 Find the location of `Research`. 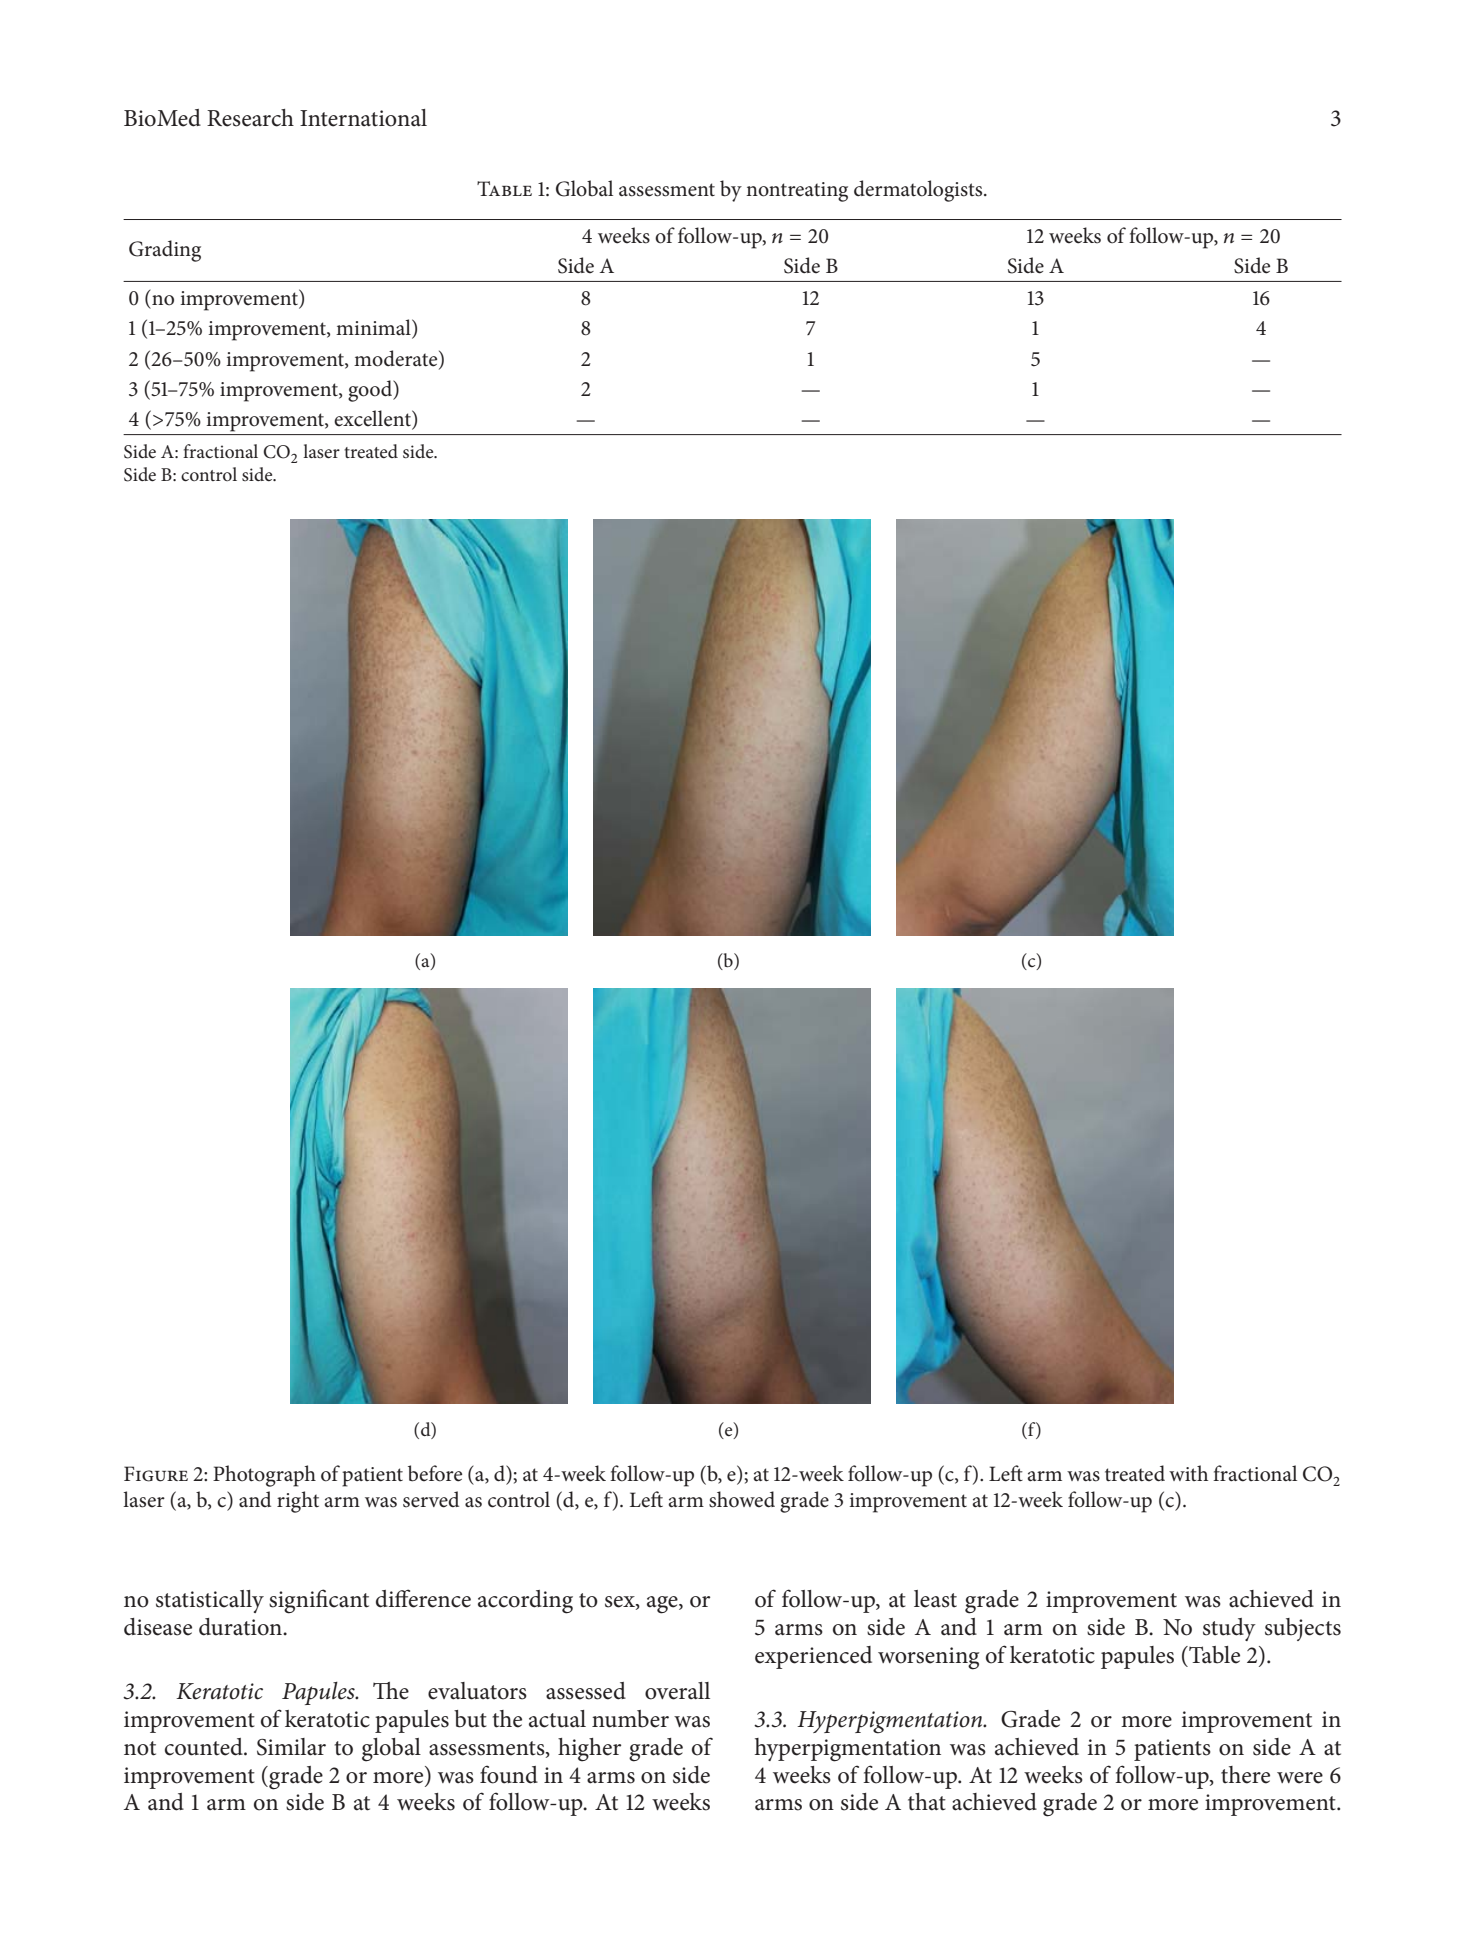

Research is located at coordinates (250, 118).
